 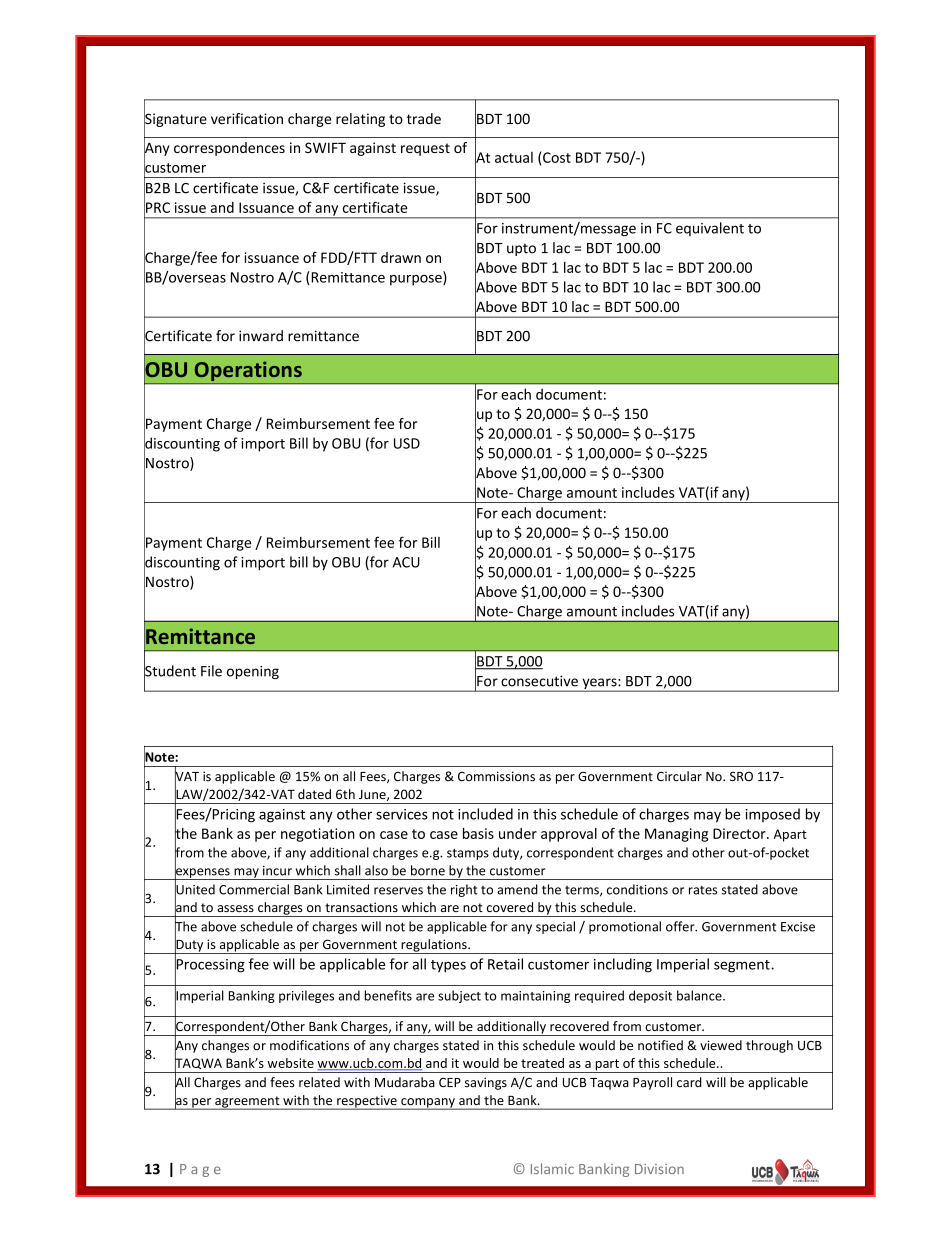 I want to click on Operations, so click(x=248, y=372).
